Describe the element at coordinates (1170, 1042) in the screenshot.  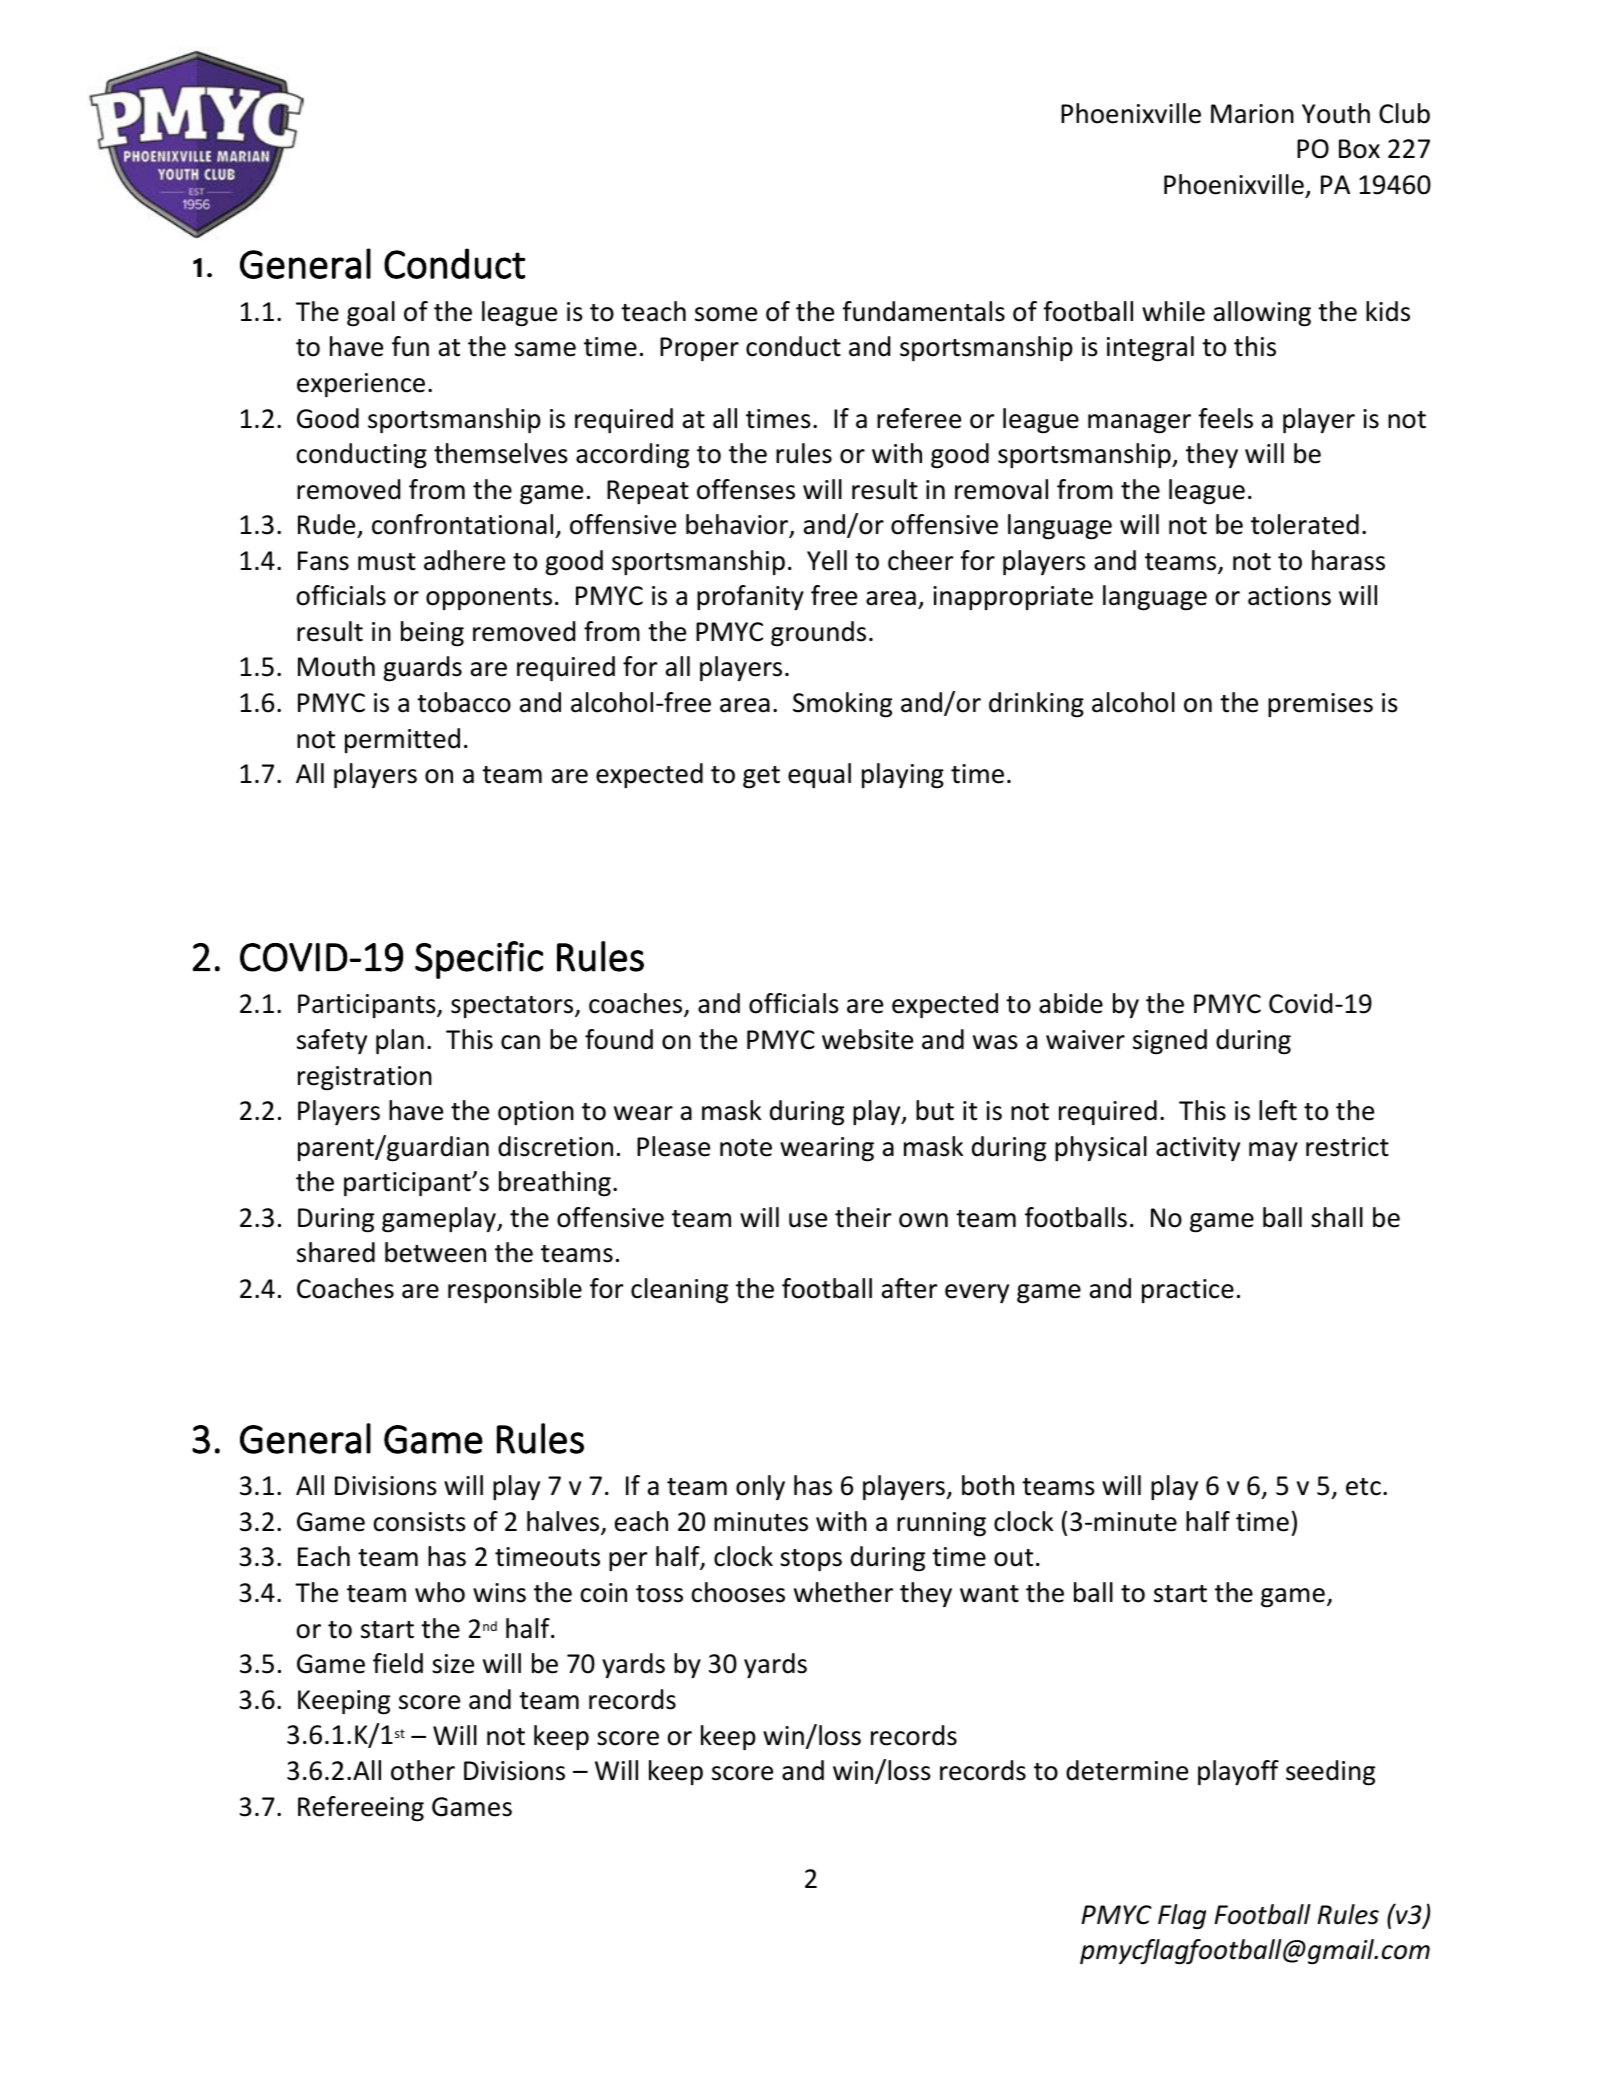
I see `signed` at that location.
